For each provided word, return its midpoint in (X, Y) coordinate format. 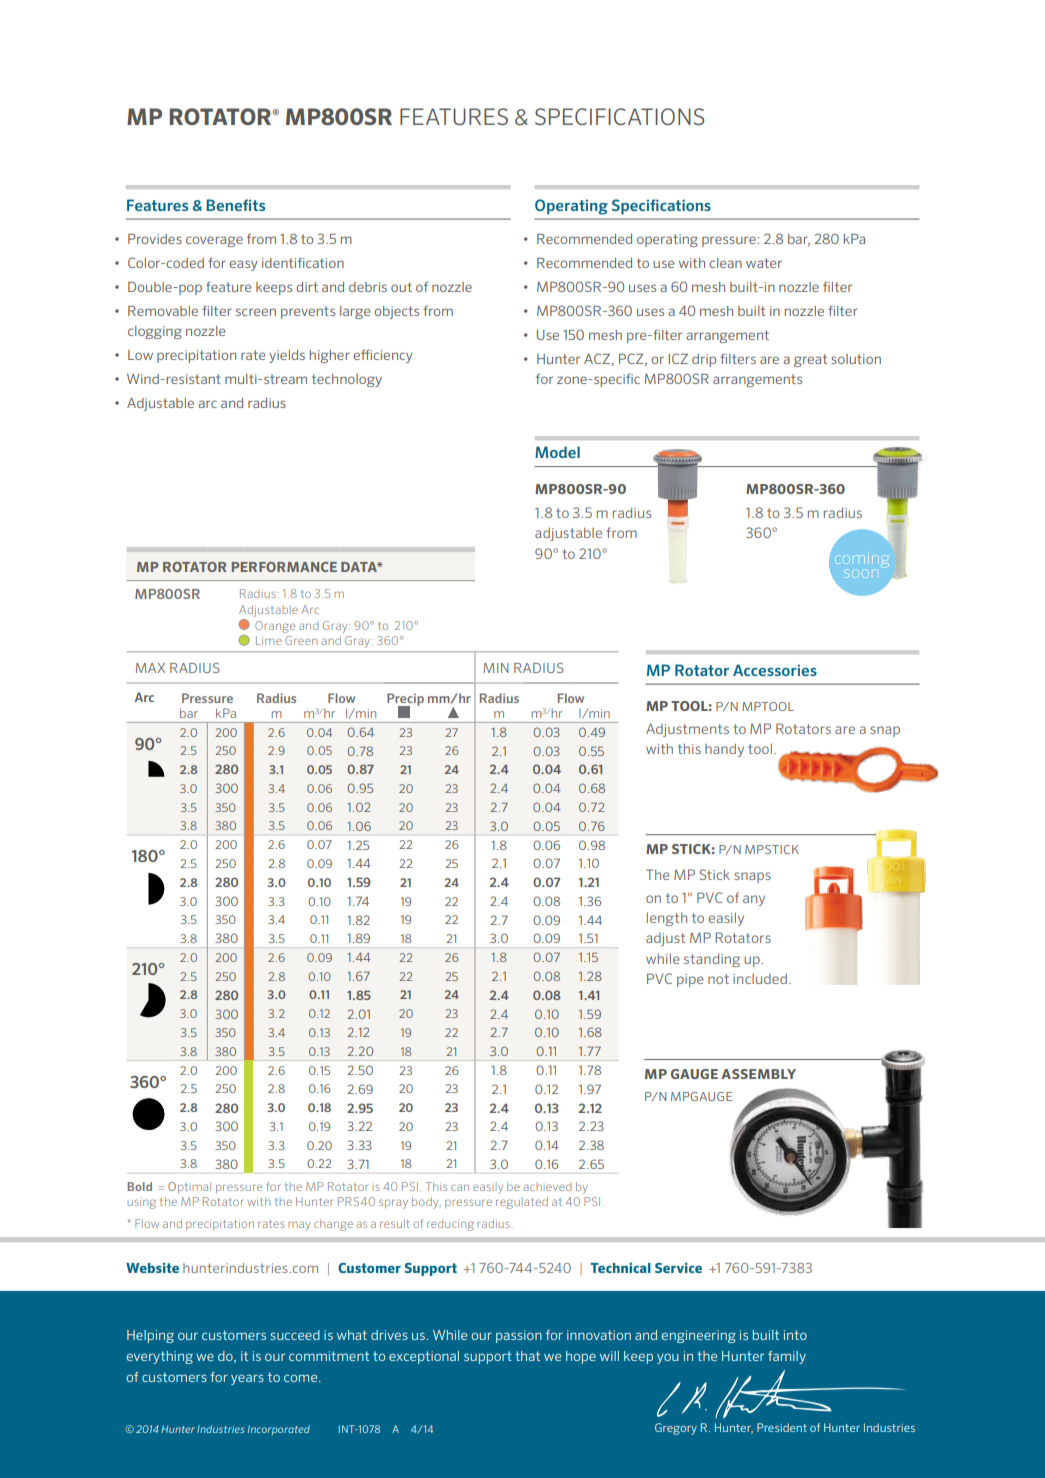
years (247, 1379)
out (401, 287)
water (764, 263)
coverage (214, 241)
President (782, 1427)
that (527, 1356)
